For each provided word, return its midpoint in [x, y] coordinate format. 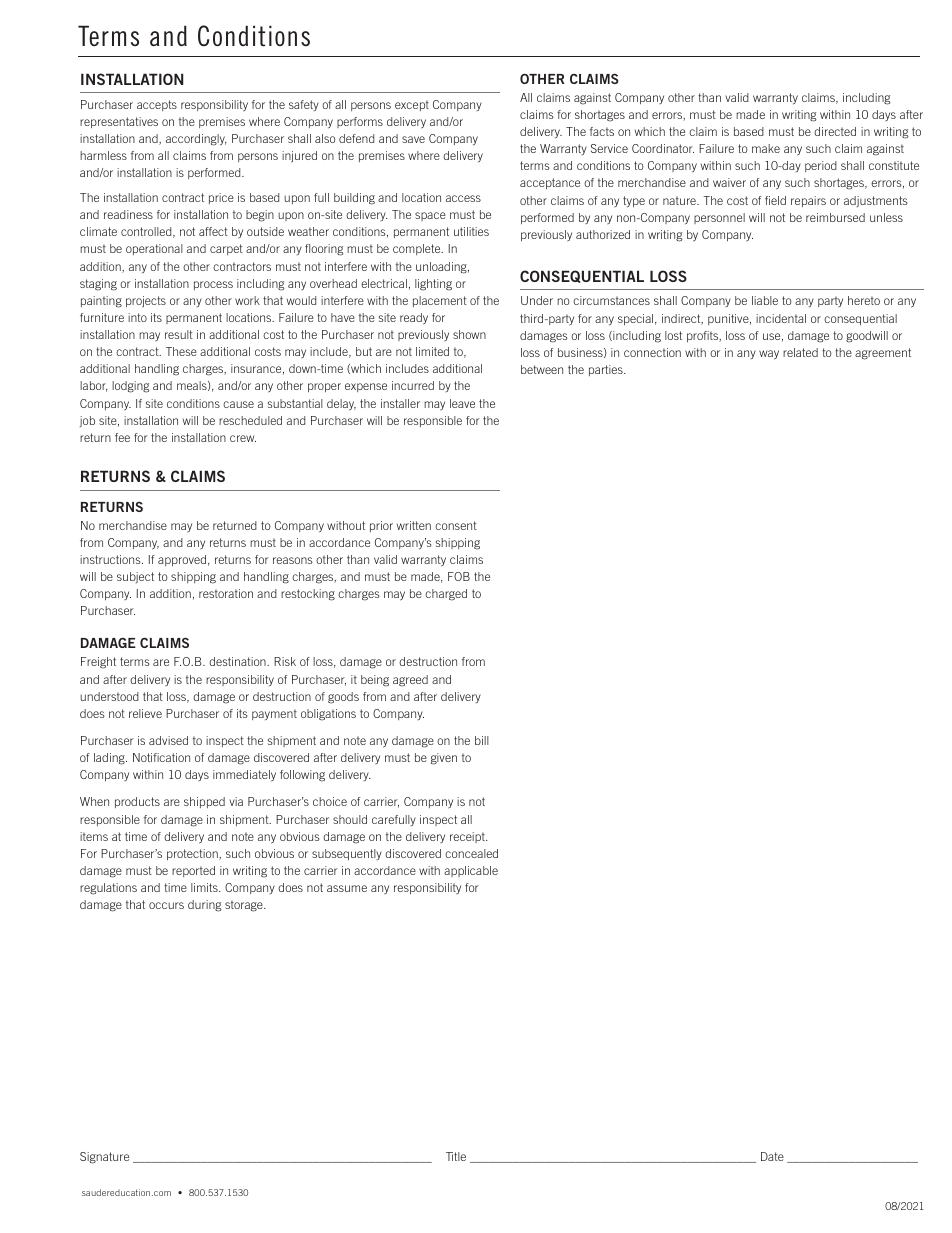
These [181, 351]
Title [456, 1156]
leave [462, 403]
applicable [471, 871]
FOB [459, 576]
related [800, 352]
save [413, 139]
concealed [471, 853]
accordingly [196, 140]
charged [446, 595]
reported [193, 871]
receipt [468, 837]
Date [772, 1156]
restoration [226, 593]
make [766, 148]
